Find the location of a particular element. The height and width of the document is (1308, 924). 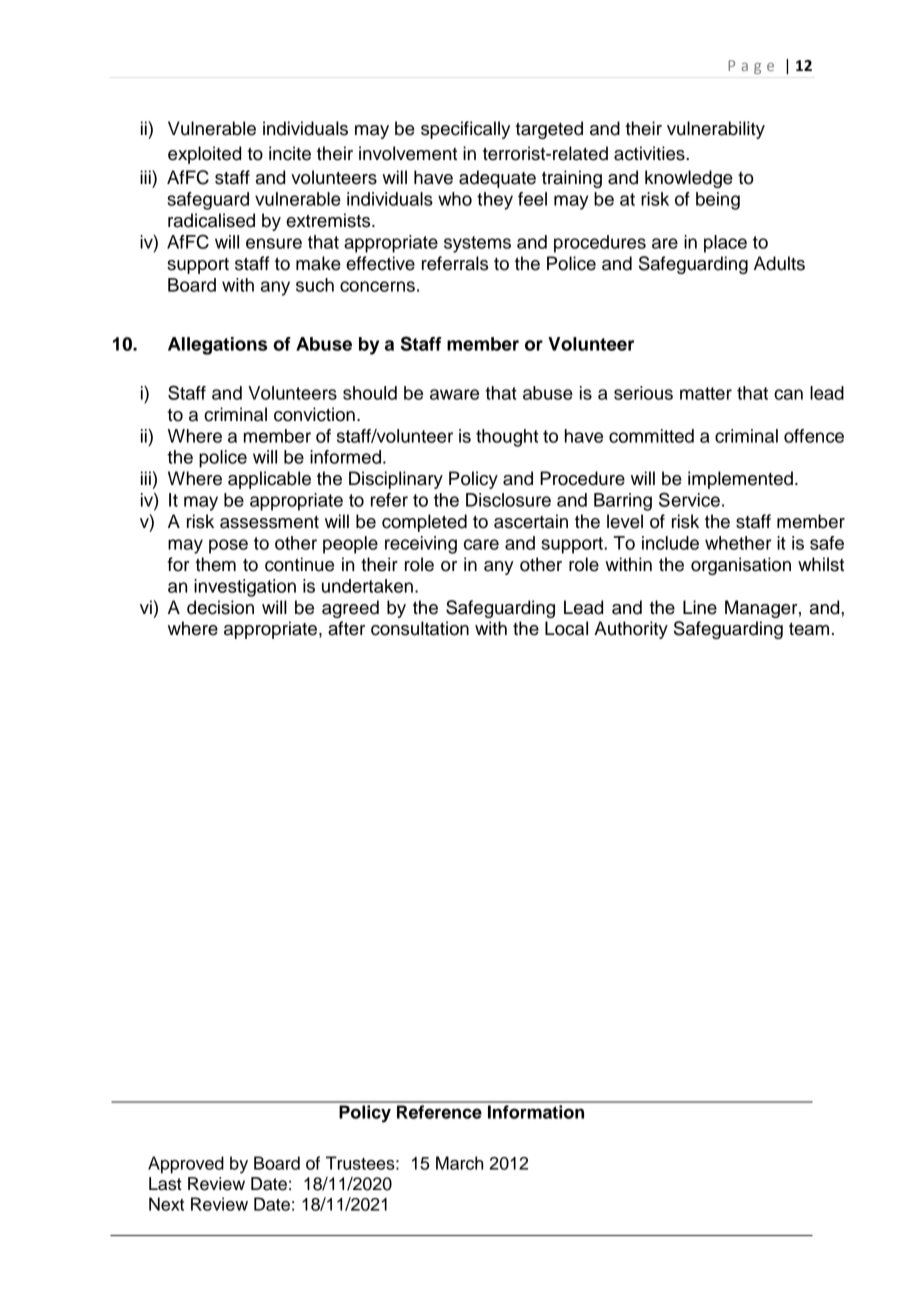

Approved is located at coordinates (186, 1165).
